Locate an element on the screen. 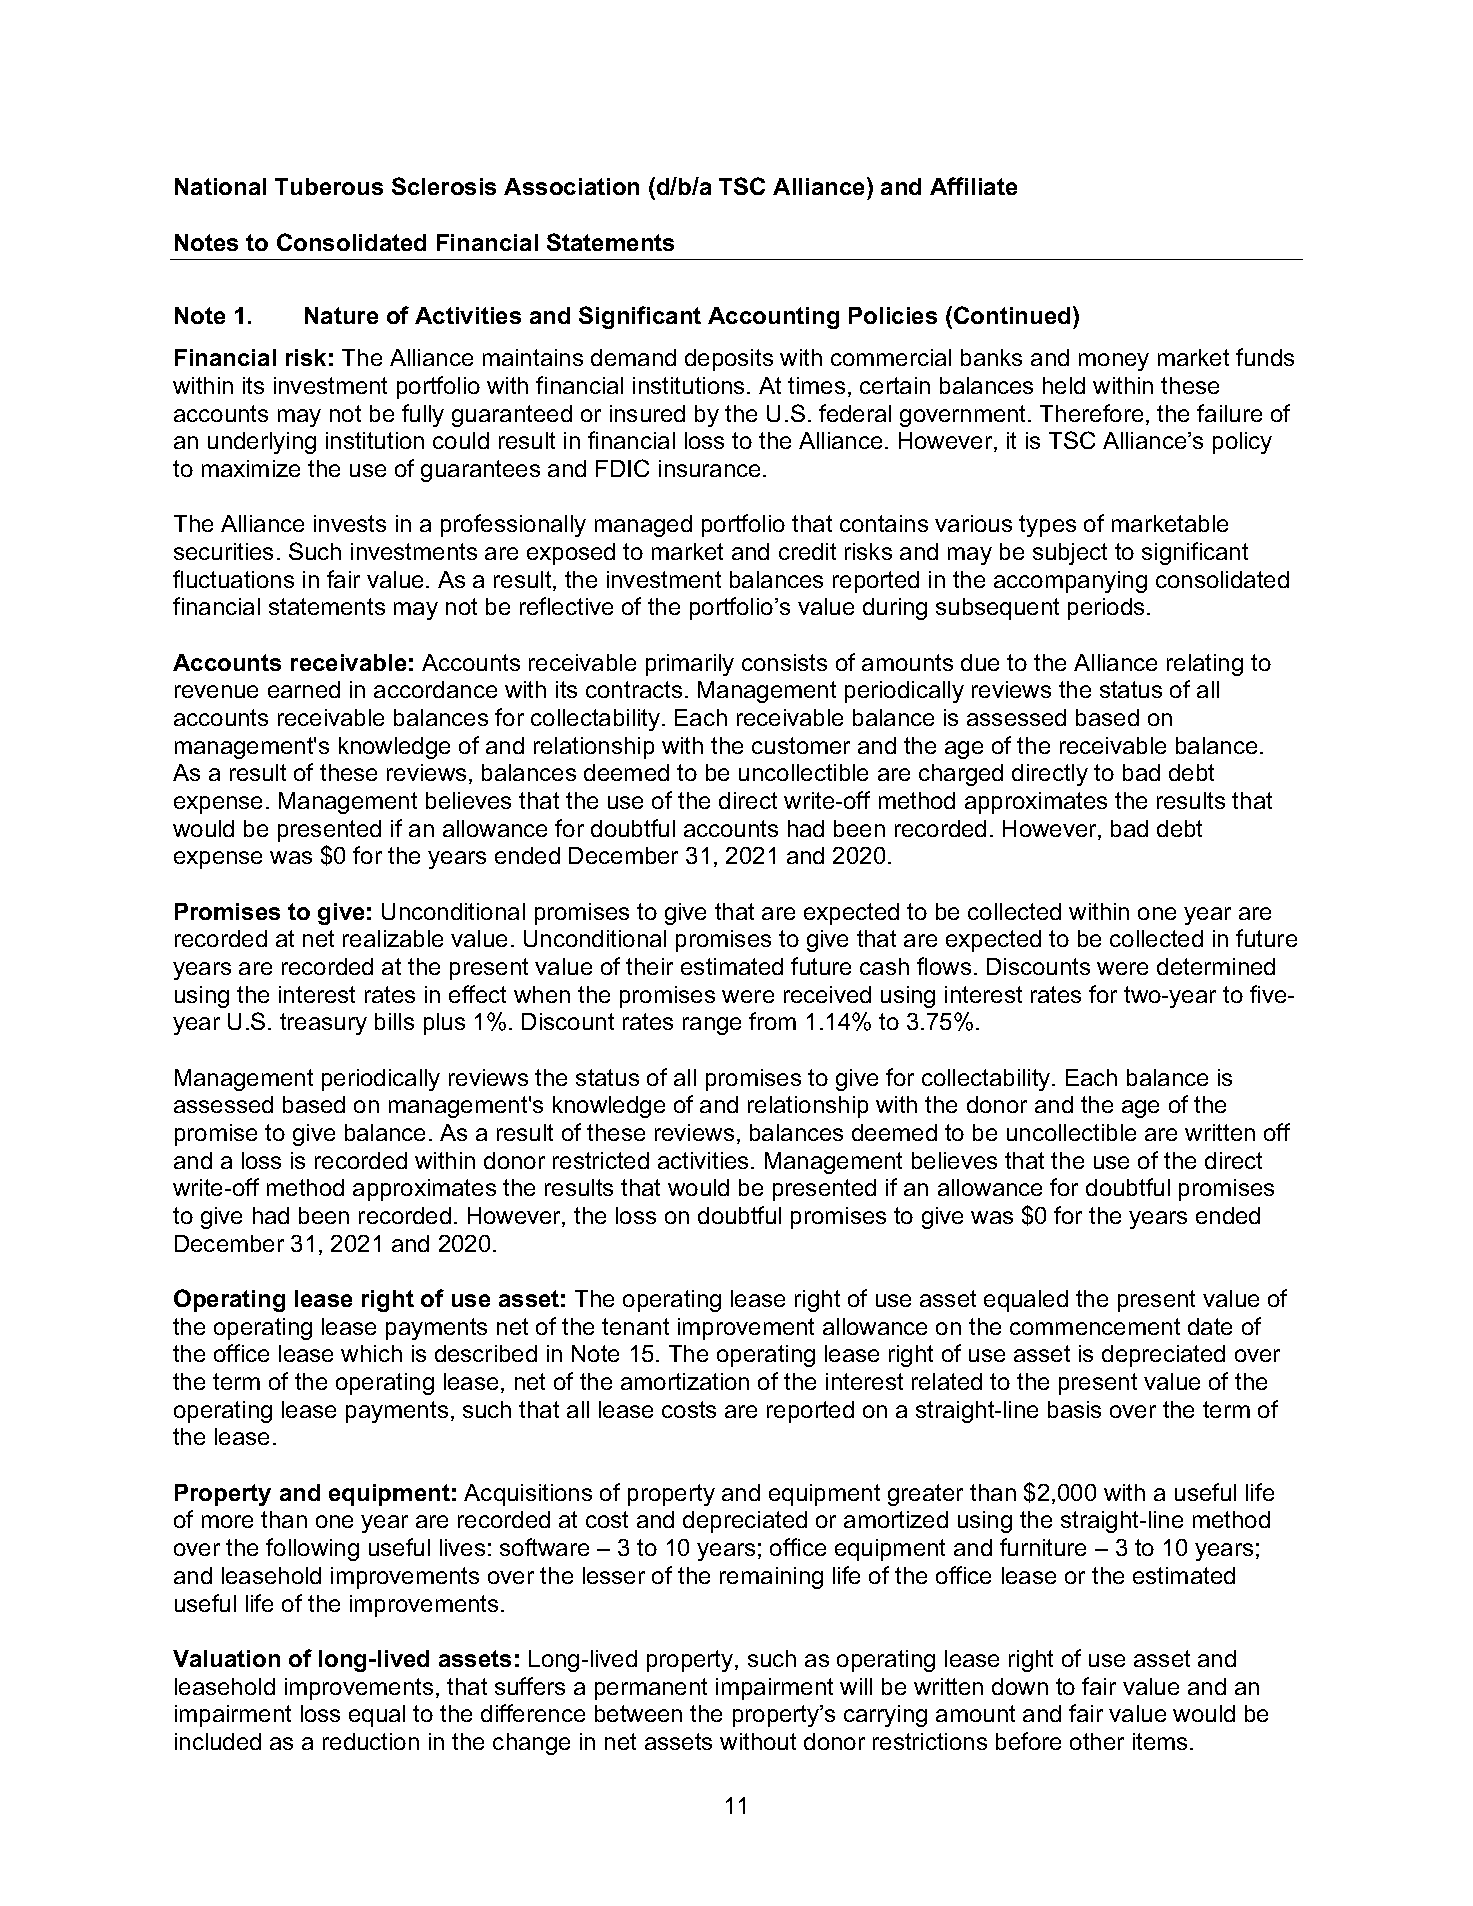 The width and height of the screenshot is (1473, 1906). flows is located at coordinates (944, 966).
